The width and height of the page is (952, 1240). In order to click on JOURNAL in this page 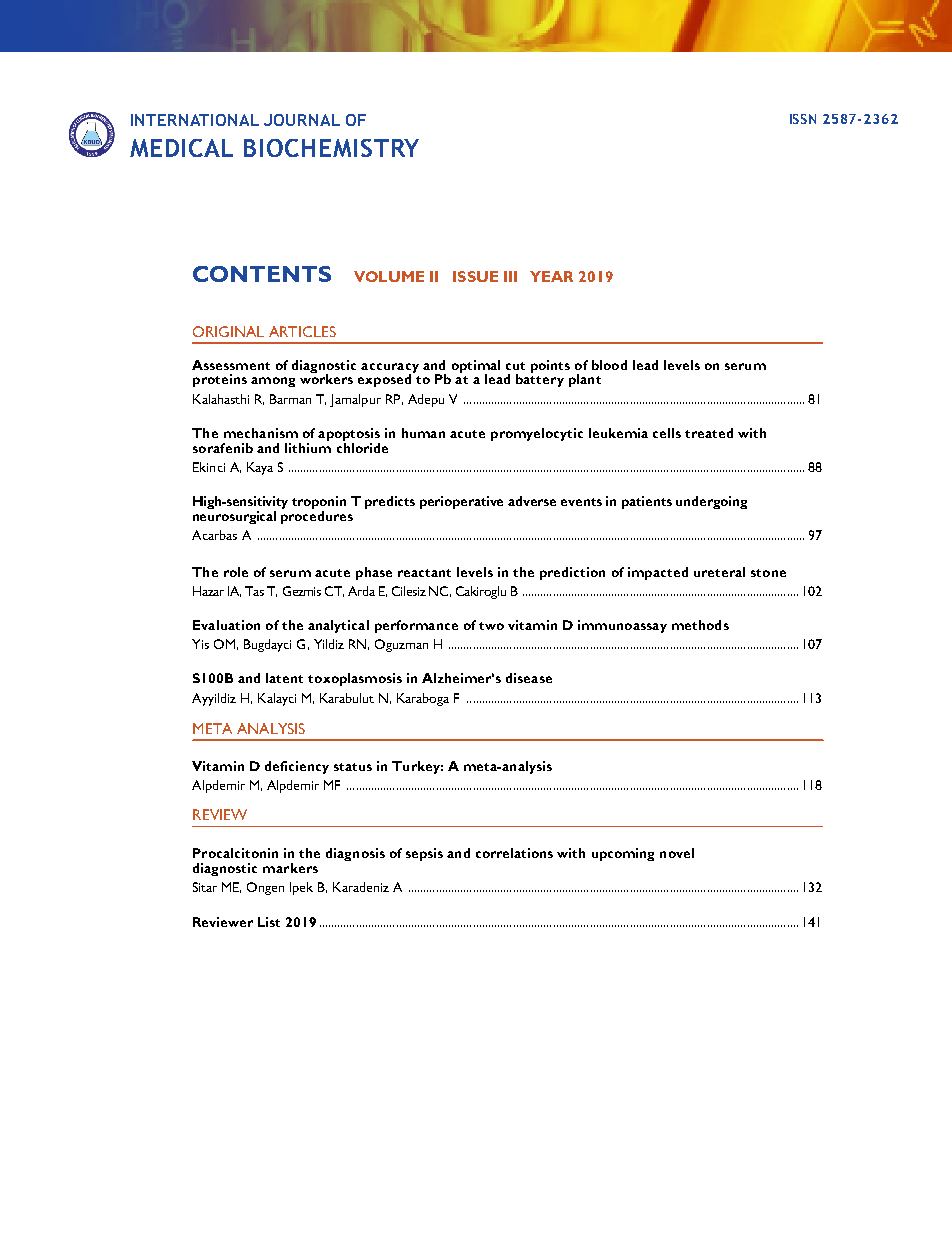, I will do `click(302, 120)`.
